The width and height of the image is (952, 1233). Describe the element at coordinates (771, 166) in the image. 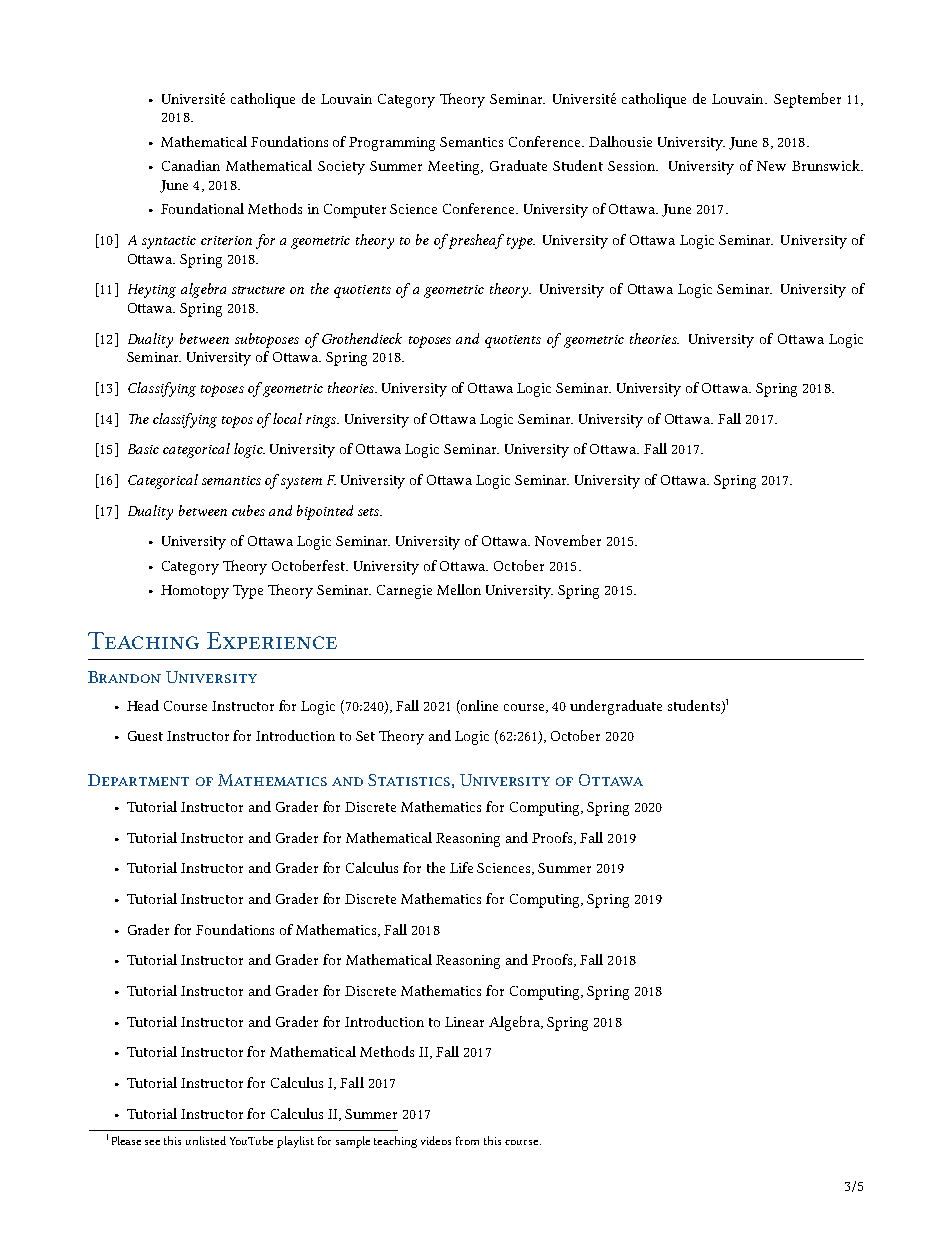

I see `New` at that location.
